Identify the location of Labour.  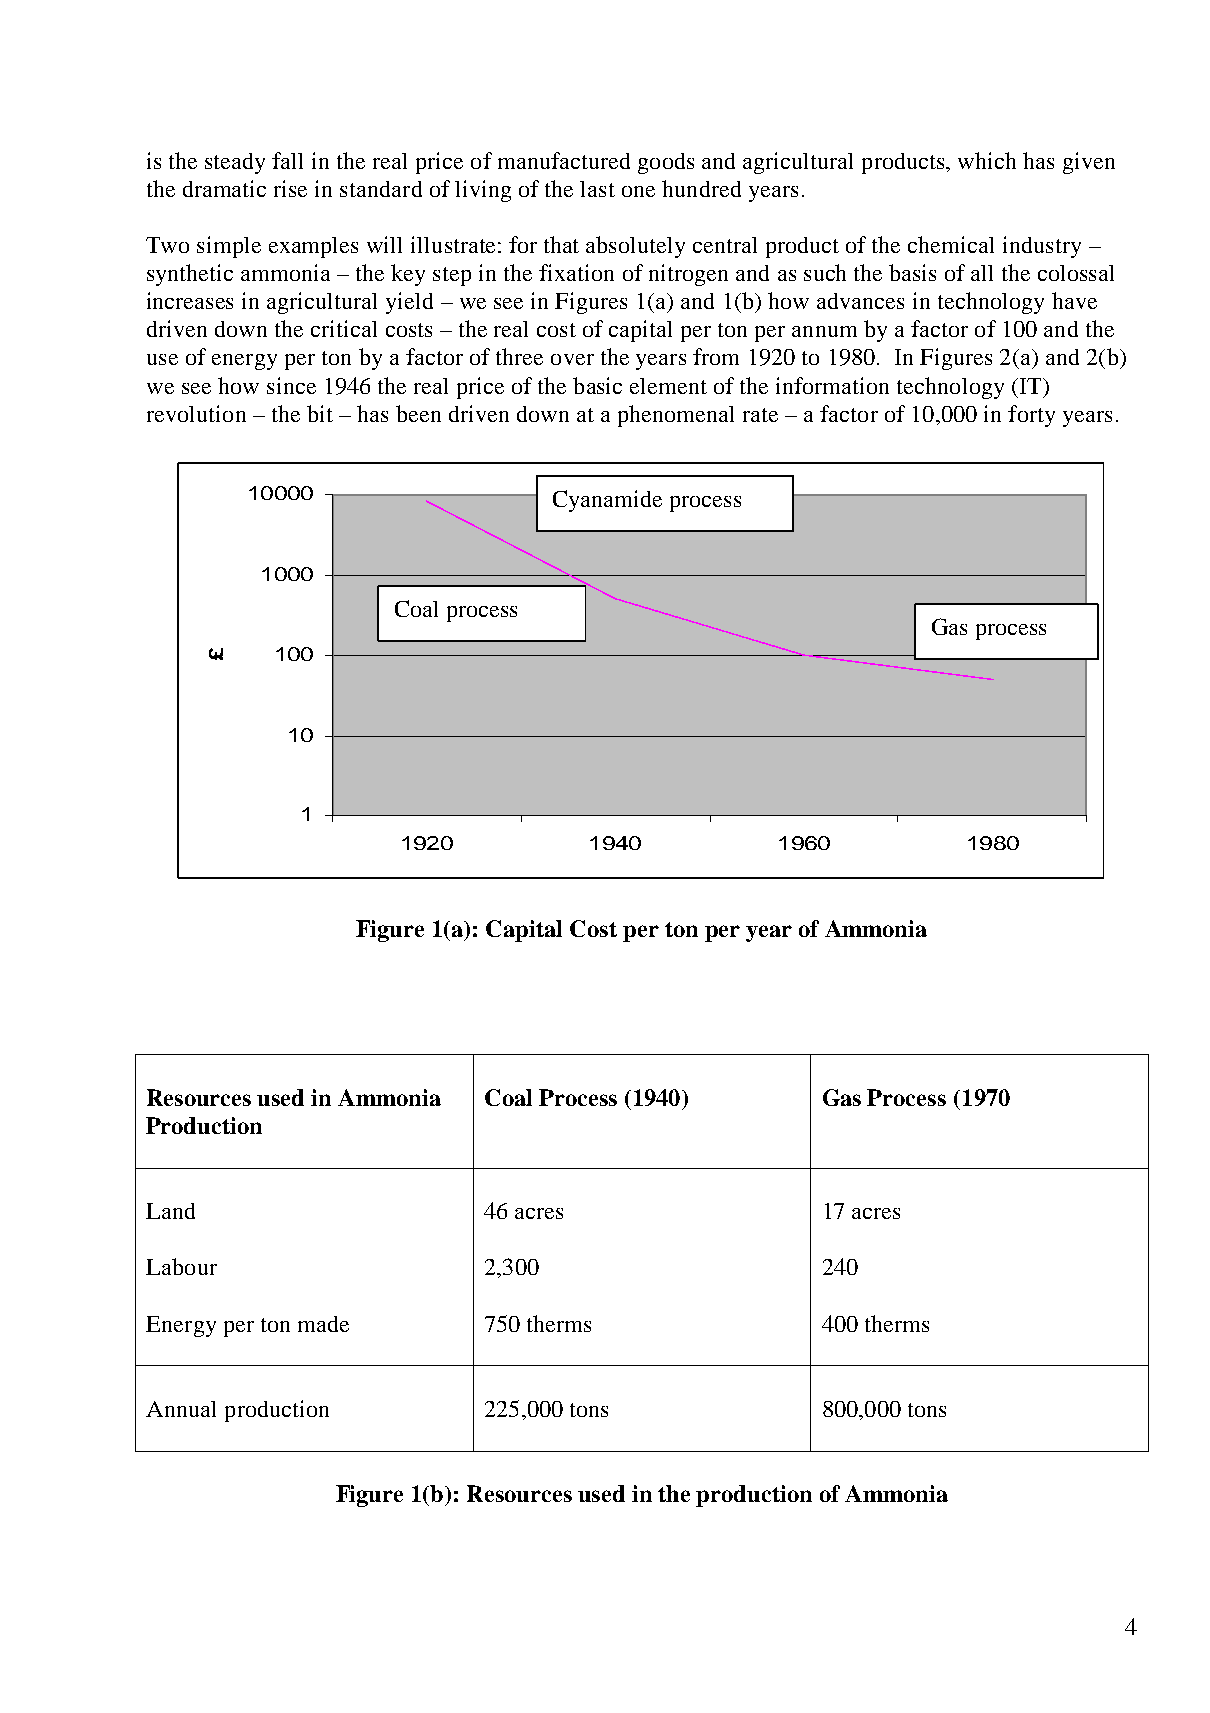
(181, 1266).
